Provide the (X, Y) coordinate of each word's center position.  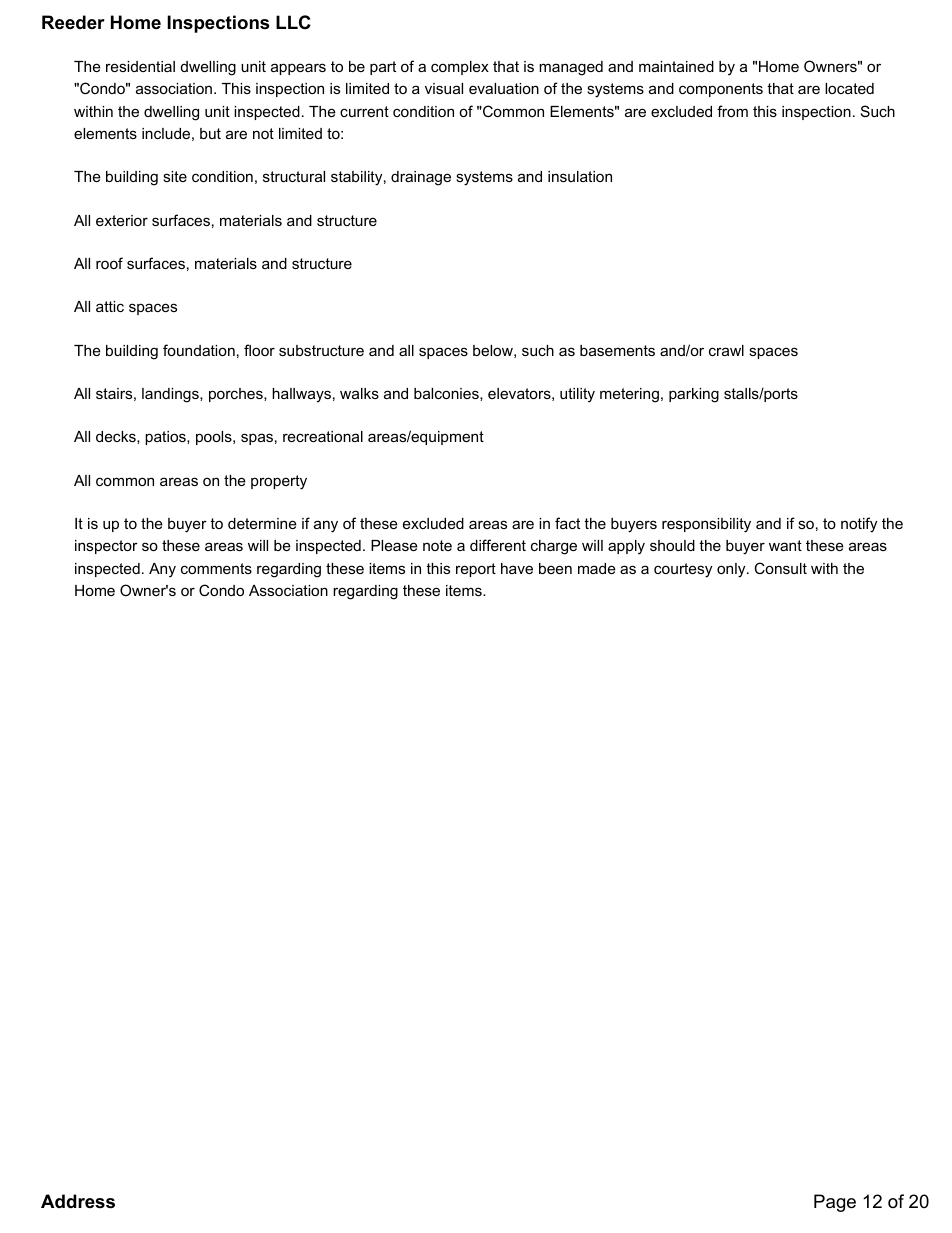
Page (835, 1203)
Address (78, 1201)
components (721, 90)
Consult (780, 568)
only (732, 570)
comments (216, 568)
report (476, 570)
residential (140, 66)
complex (460, 68)
